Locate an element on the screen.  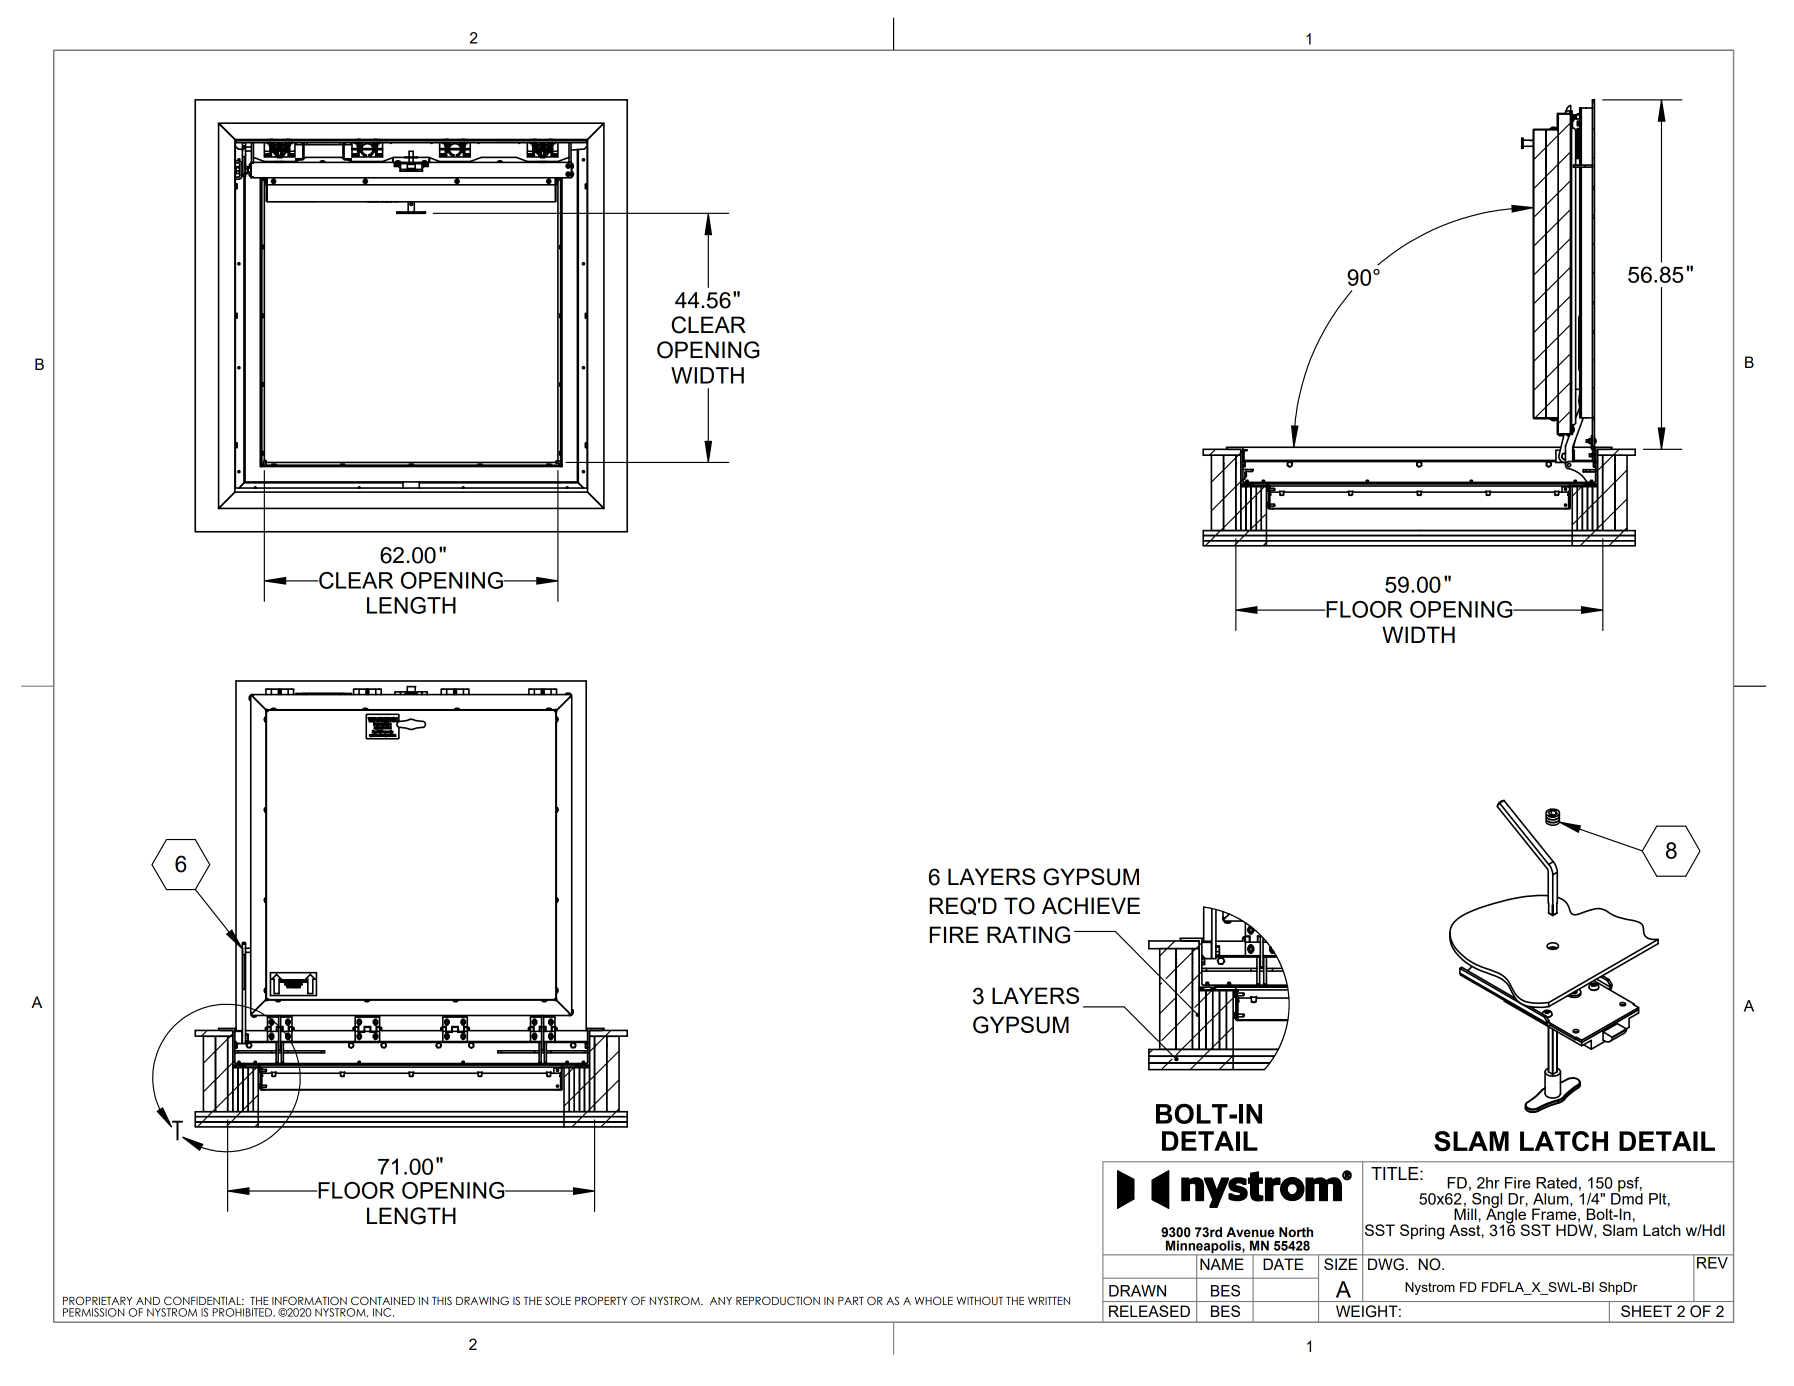
NAME is located at coordinates (1222, 1264).
